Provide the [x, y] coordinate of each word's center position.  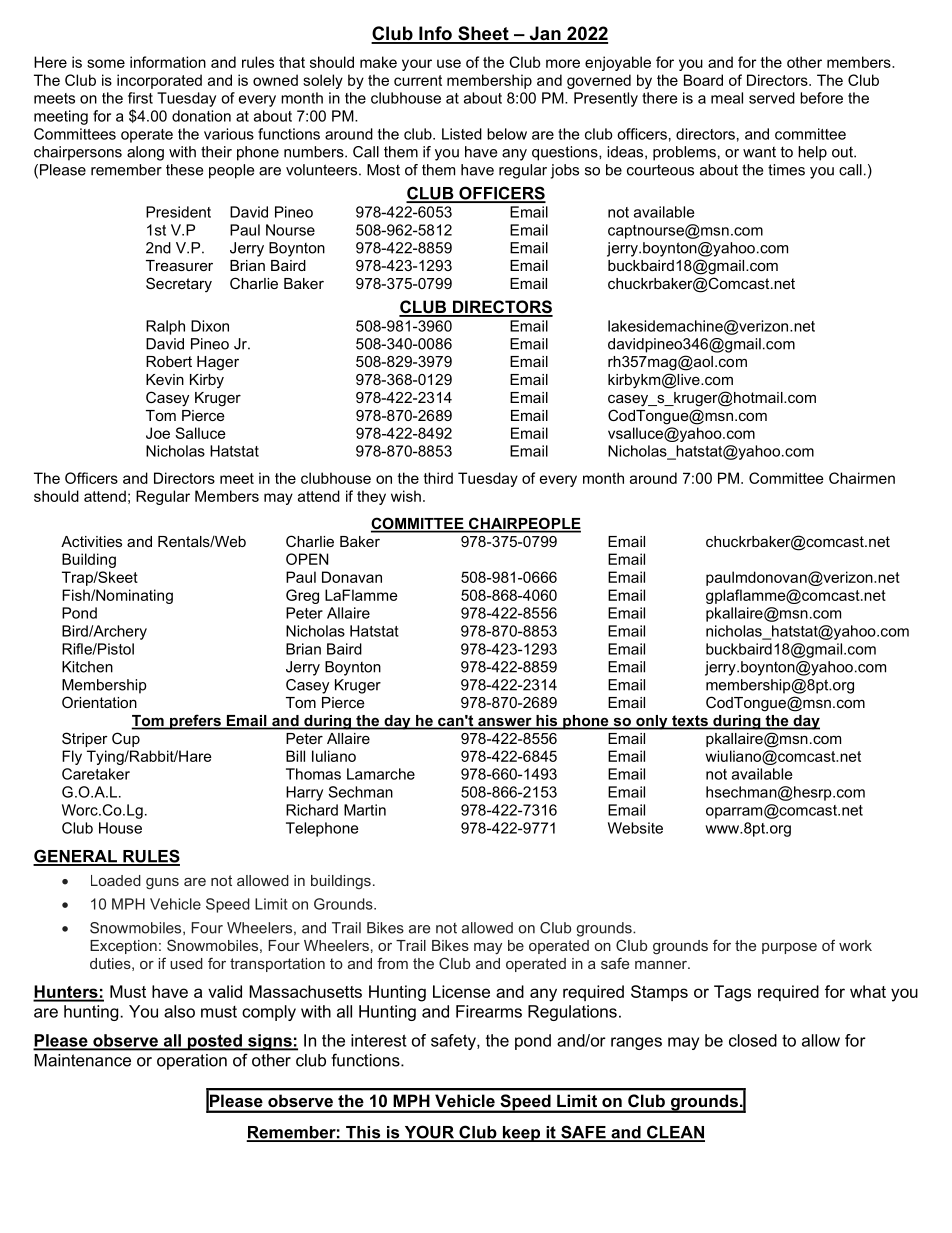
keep [521, 1134]
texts [690, 722]
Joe [158, 433]
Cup [126, 739]
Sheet [483, 34]
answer [505, 723]
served [772, 98]
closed [753, 1040]
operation [192, 1062]
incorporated [159, 81]
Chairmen [862, 478]
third [438, 478]
